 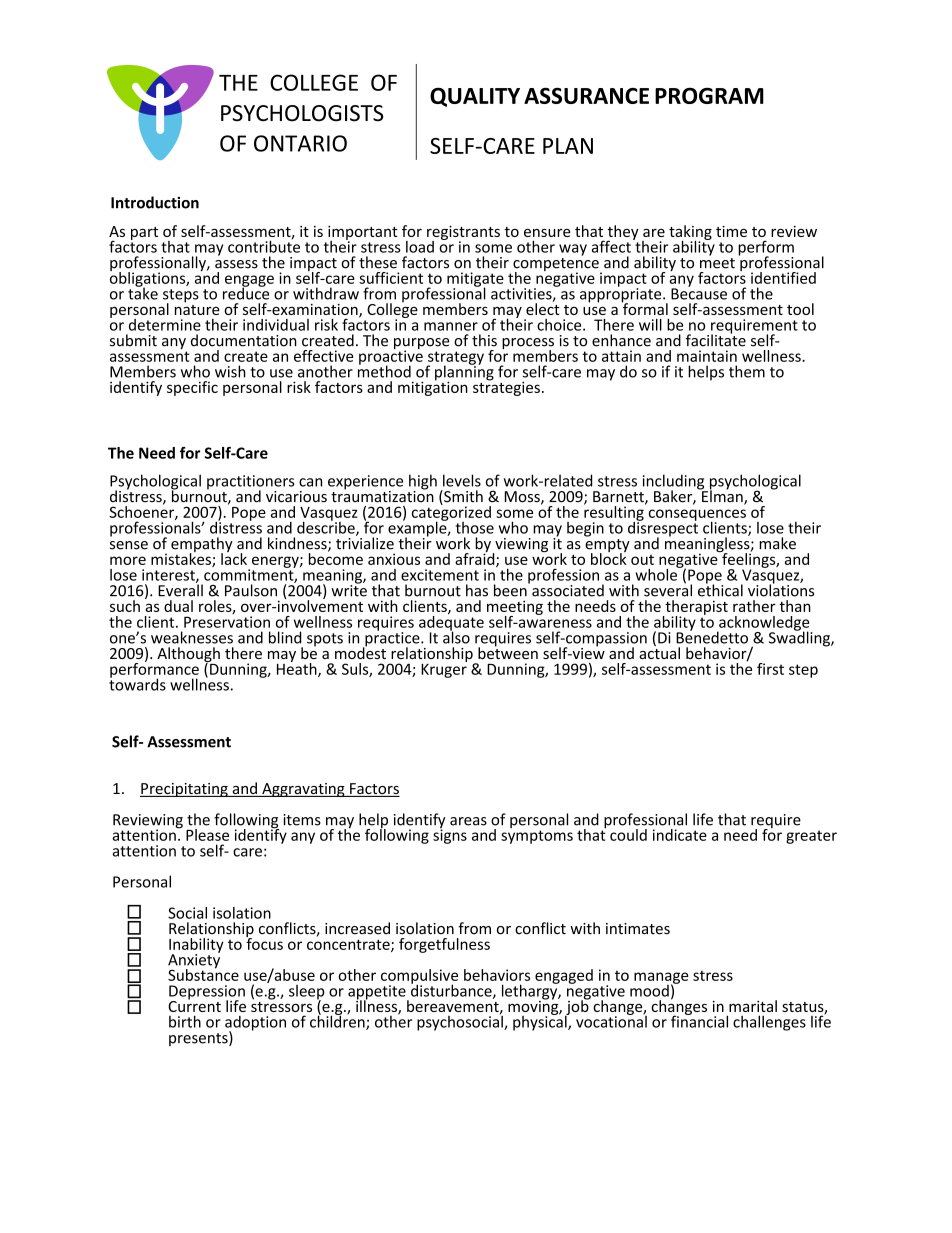 What do you see at coordinates (709, 95) in the document?
I see `PROGRAM` at bounding box center [709, 95].
